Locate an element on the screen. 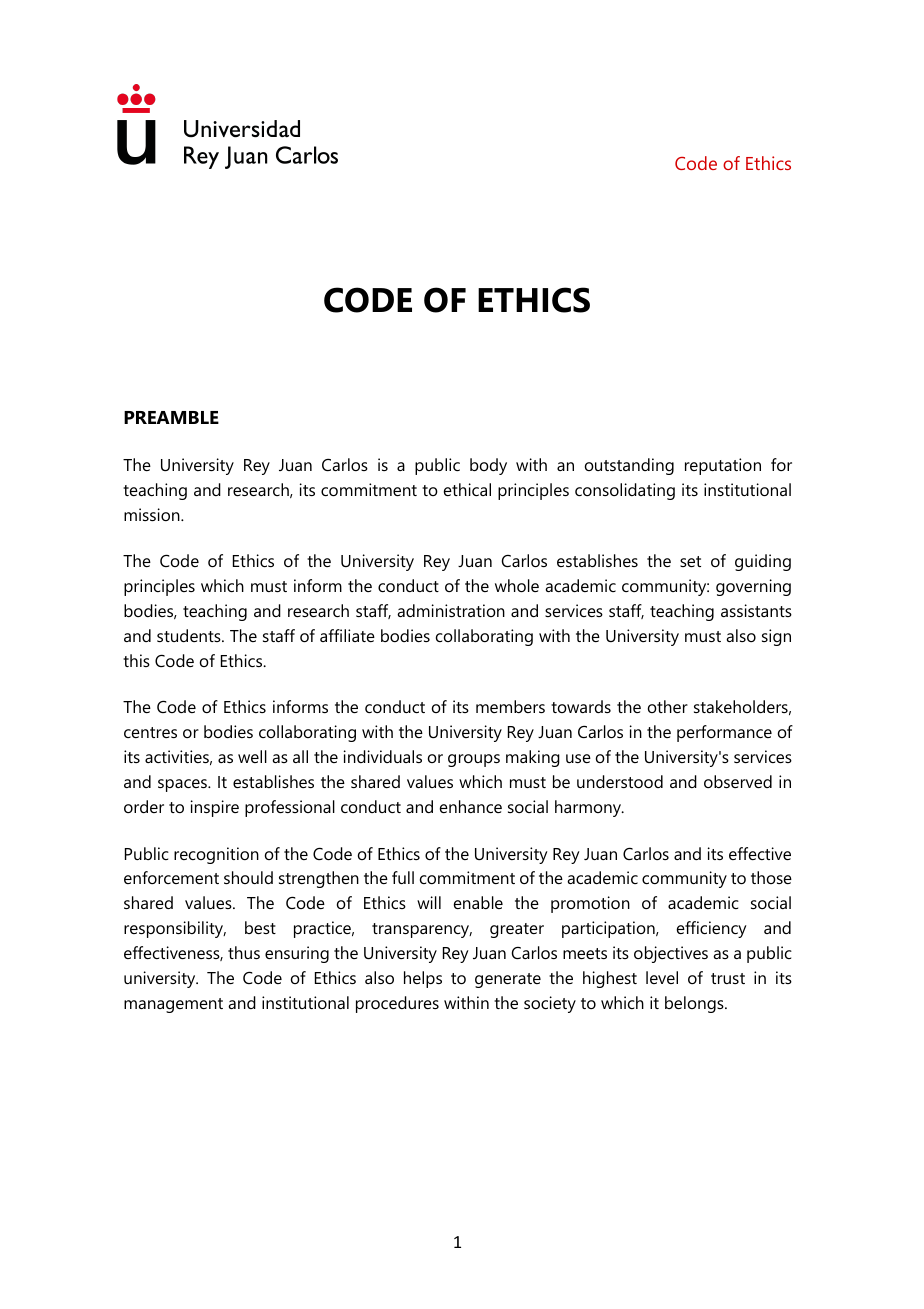  reputation is located at coordinates (723, 466).
